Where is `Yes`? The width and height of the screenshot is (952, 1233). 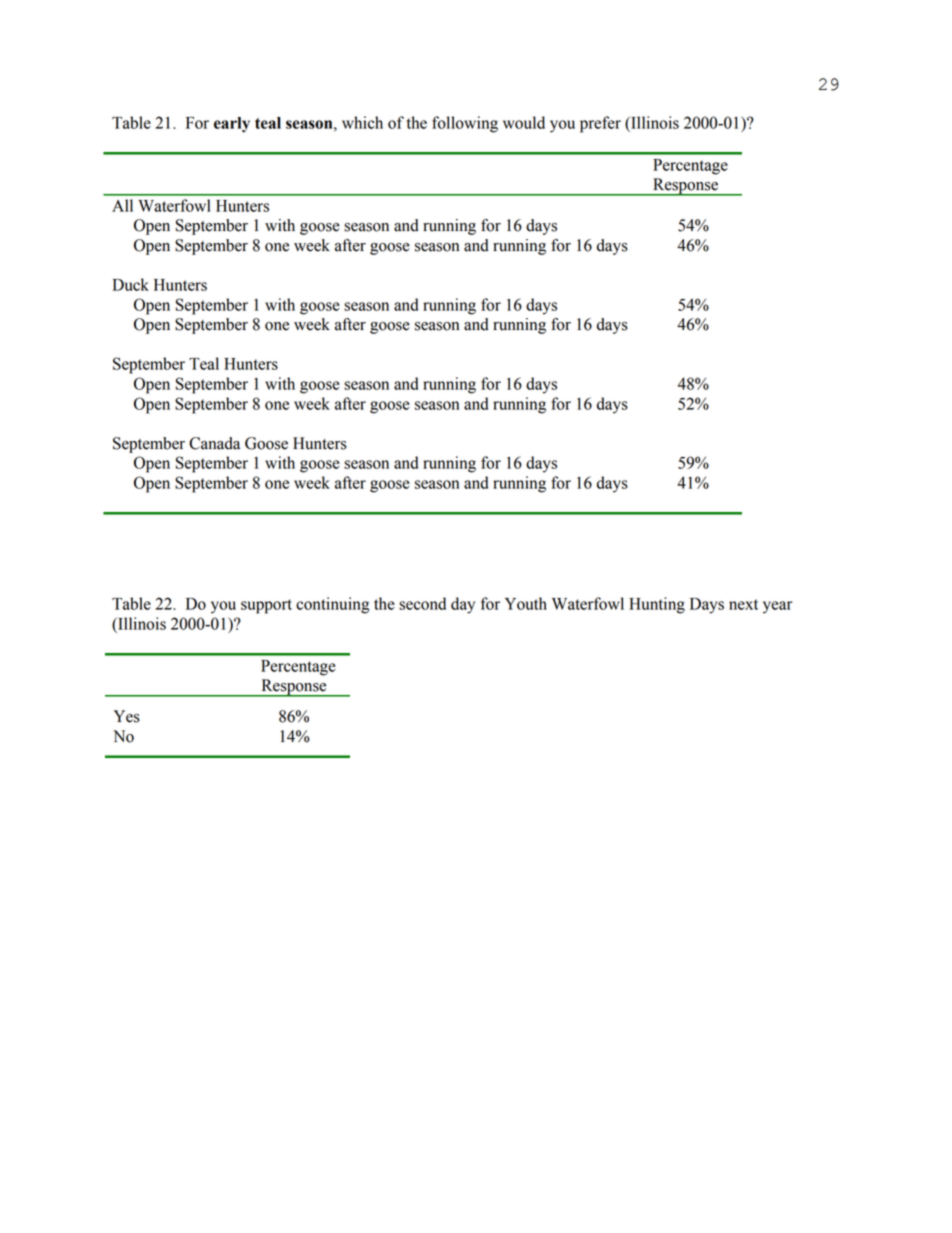 Yes is located at coordinates (127, 716).
